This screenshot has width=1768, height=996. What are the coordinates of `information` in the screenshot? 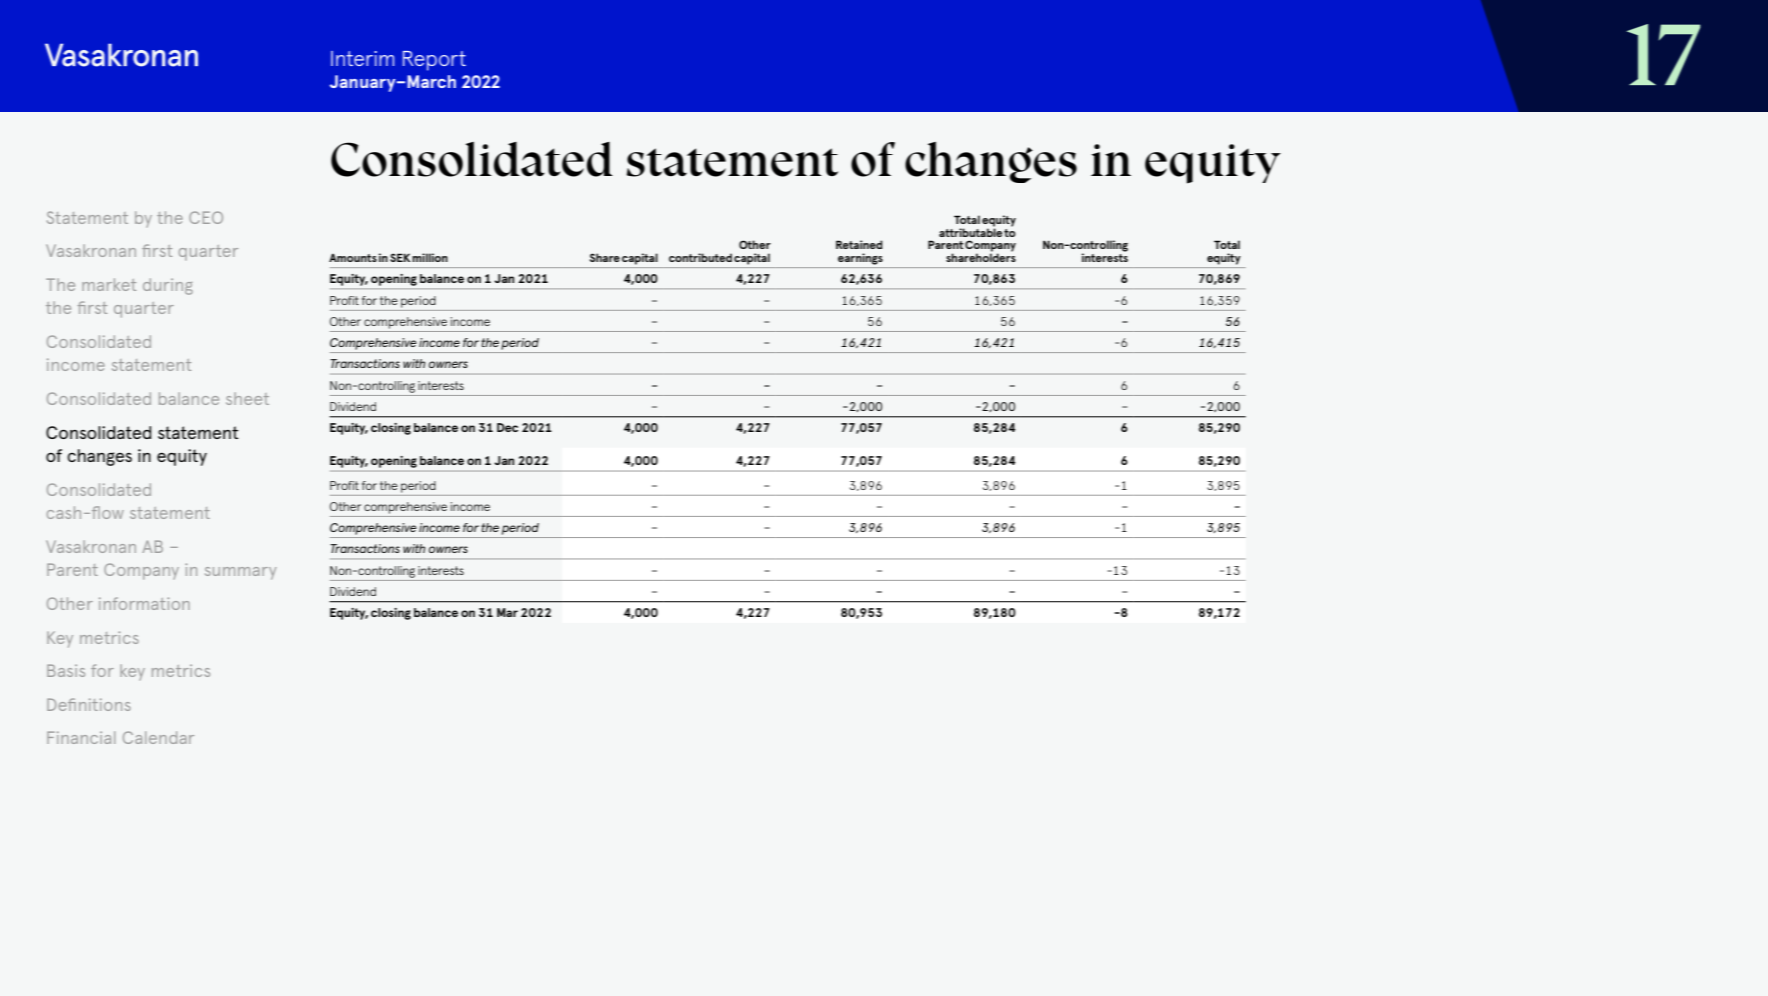 It's located at (144, 603).
